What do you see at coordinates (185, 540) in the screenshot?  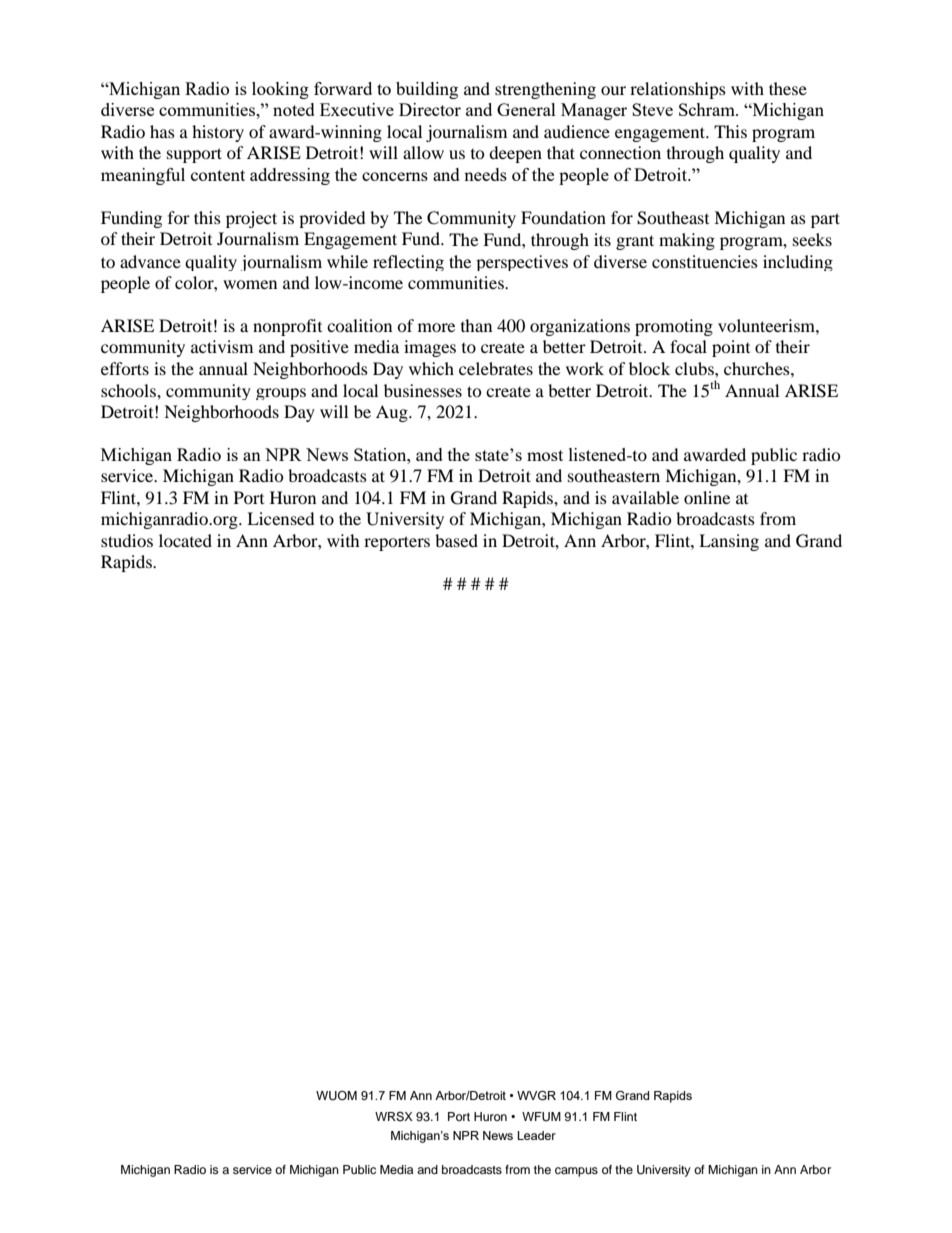 I see `located` at bounding box center [185, 540].
